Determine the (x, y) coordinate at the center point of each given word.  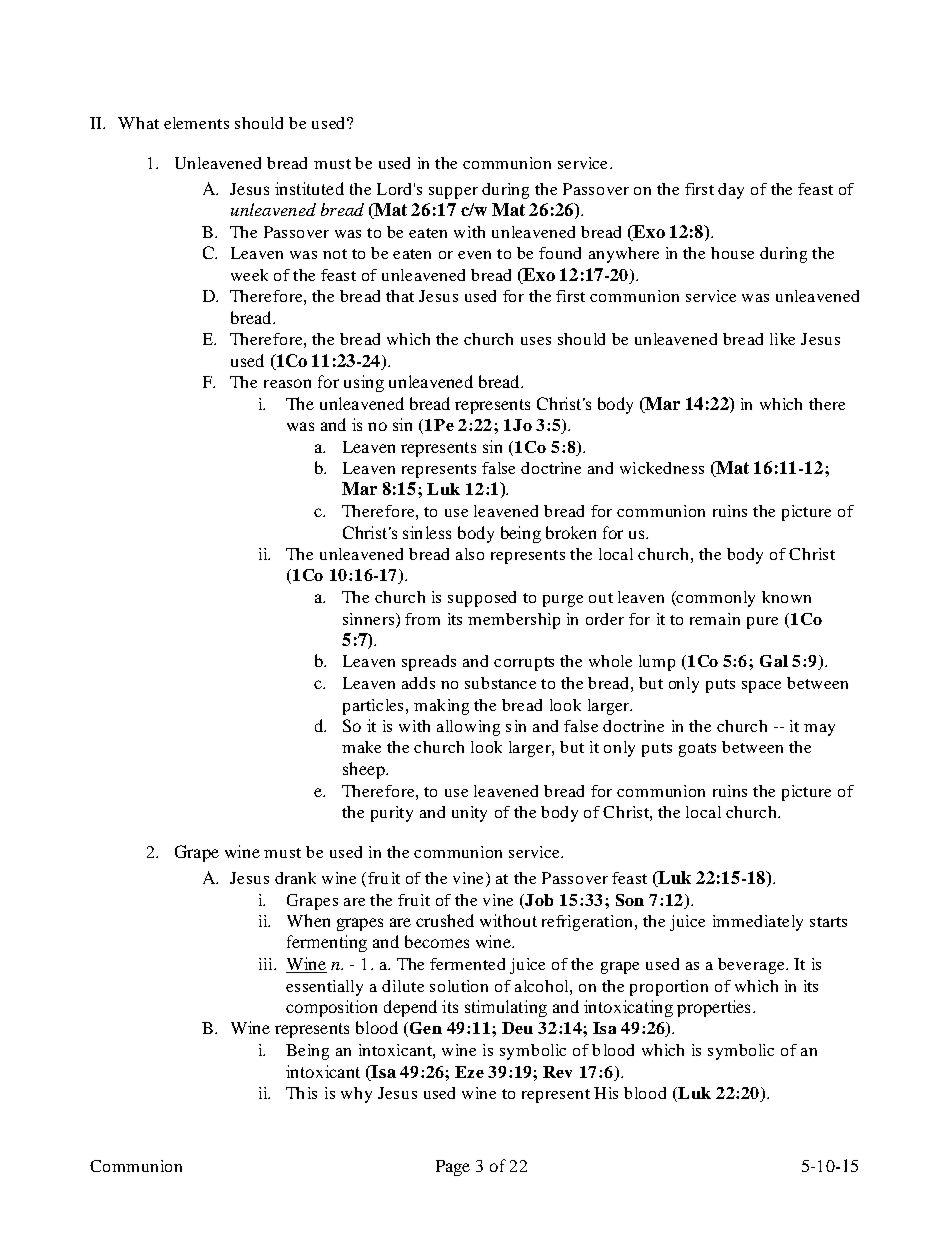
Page (453, 1168)
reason (287, 383)
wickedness (662, 468)
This (301, 1093)
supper (453, 193)
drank (295, 878)
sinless (427, 532)
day (731, 191)
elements (196, 123)
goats (697, 750)
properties (713, 1008)
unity (469, 814)
